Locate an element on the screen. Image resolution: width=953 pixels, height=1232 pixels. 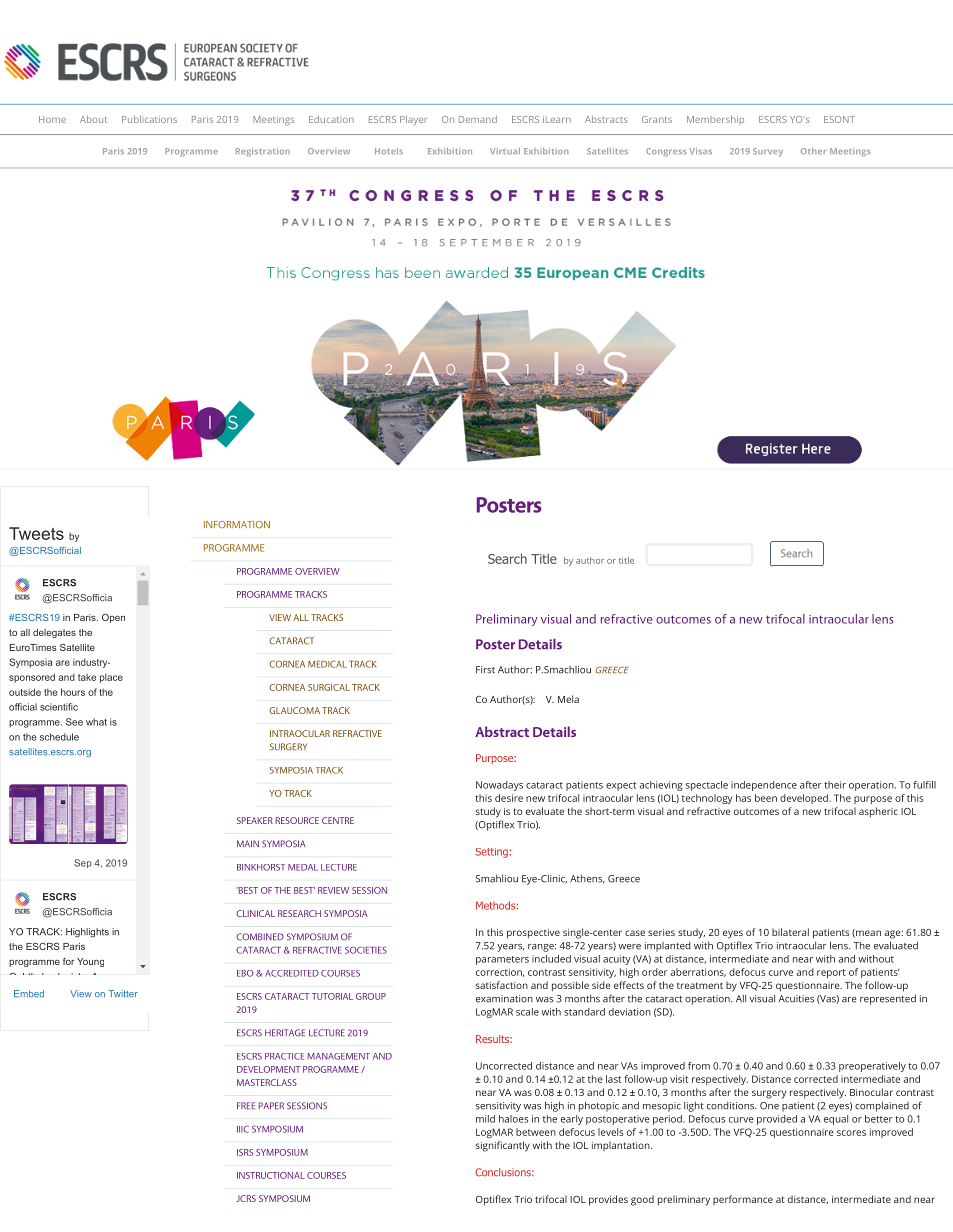
Young is located at coordinates (90, 962).
